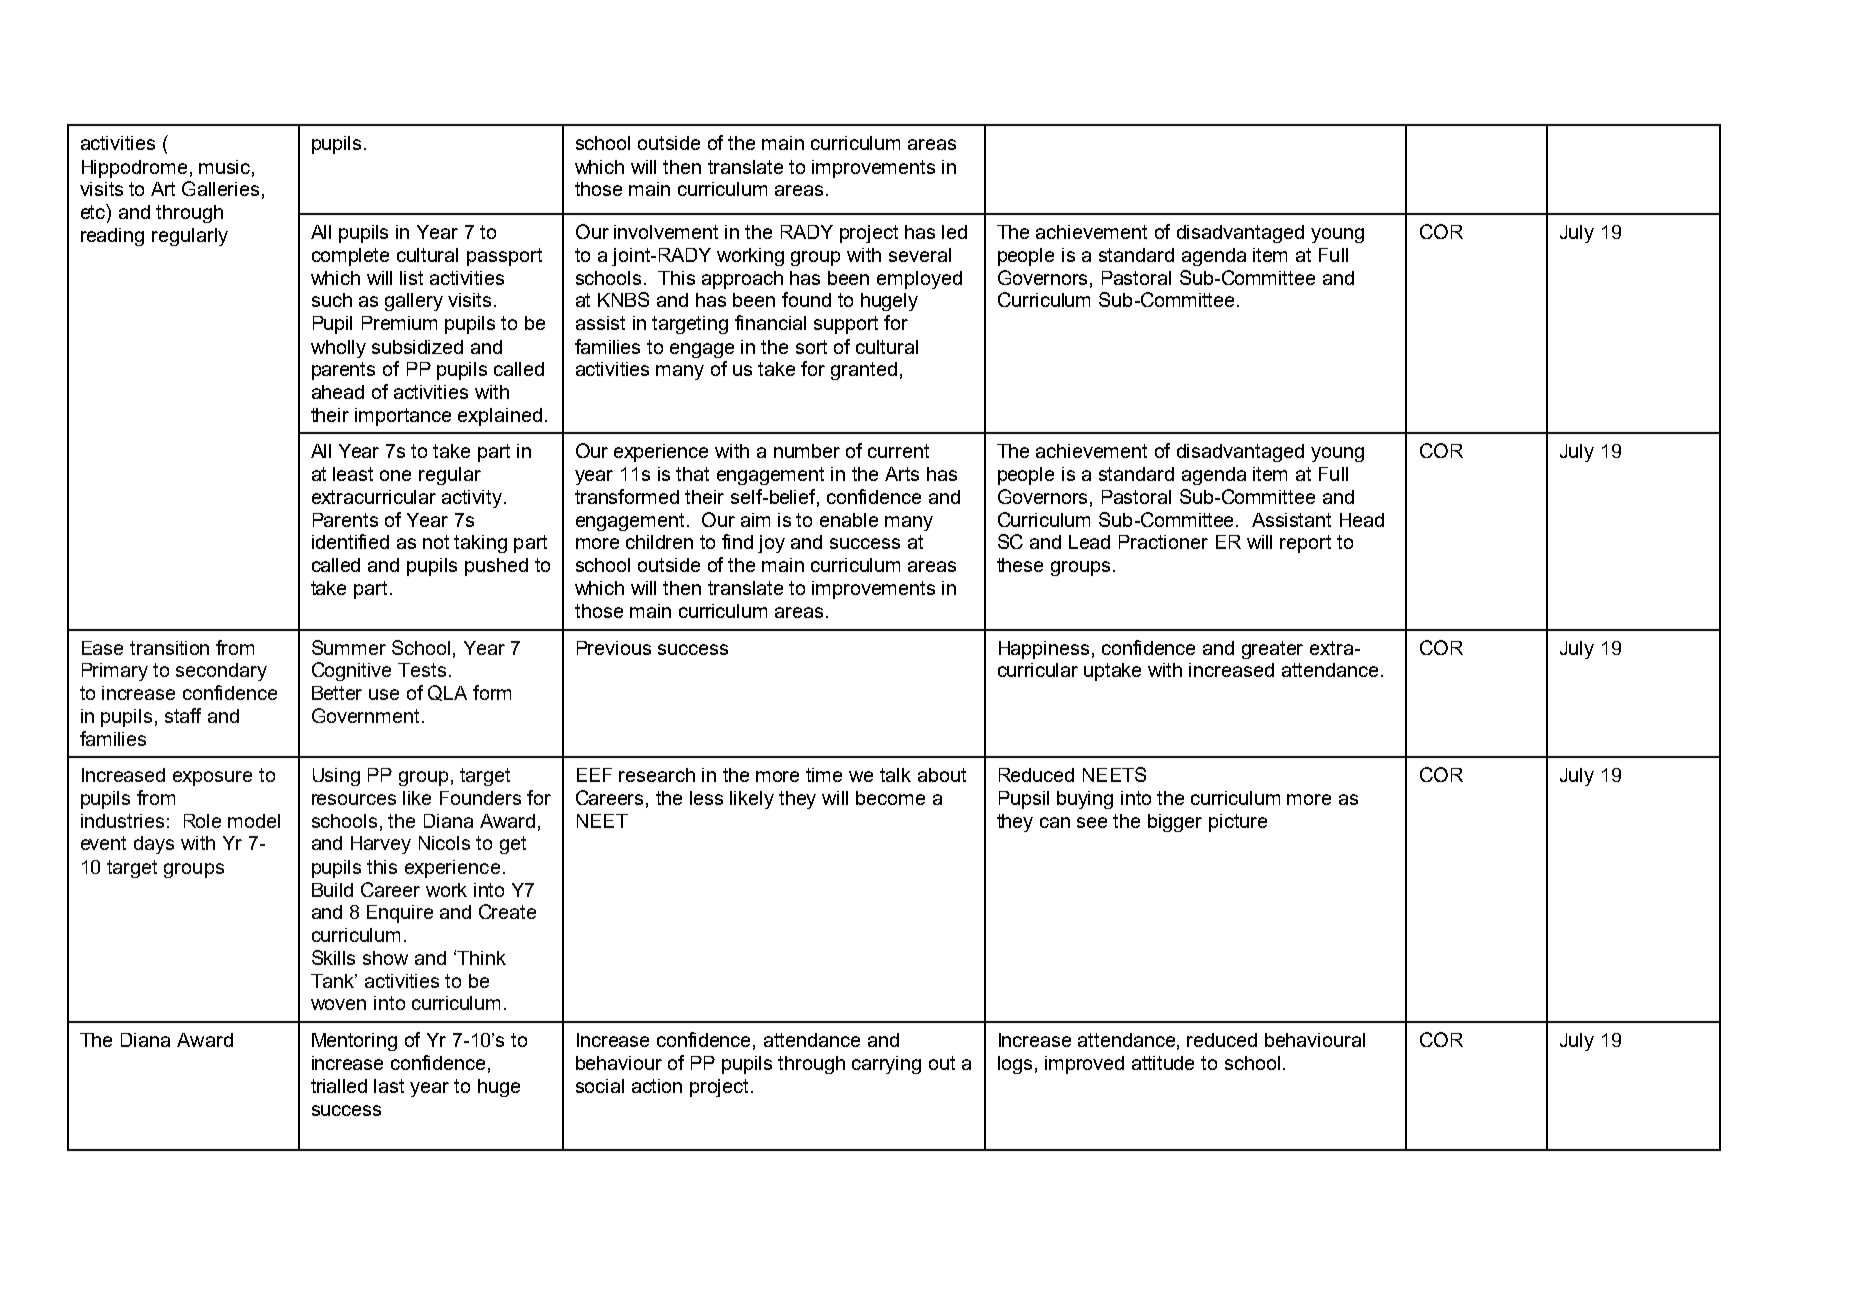  I want to click on Galleries, so click(220, 188).
